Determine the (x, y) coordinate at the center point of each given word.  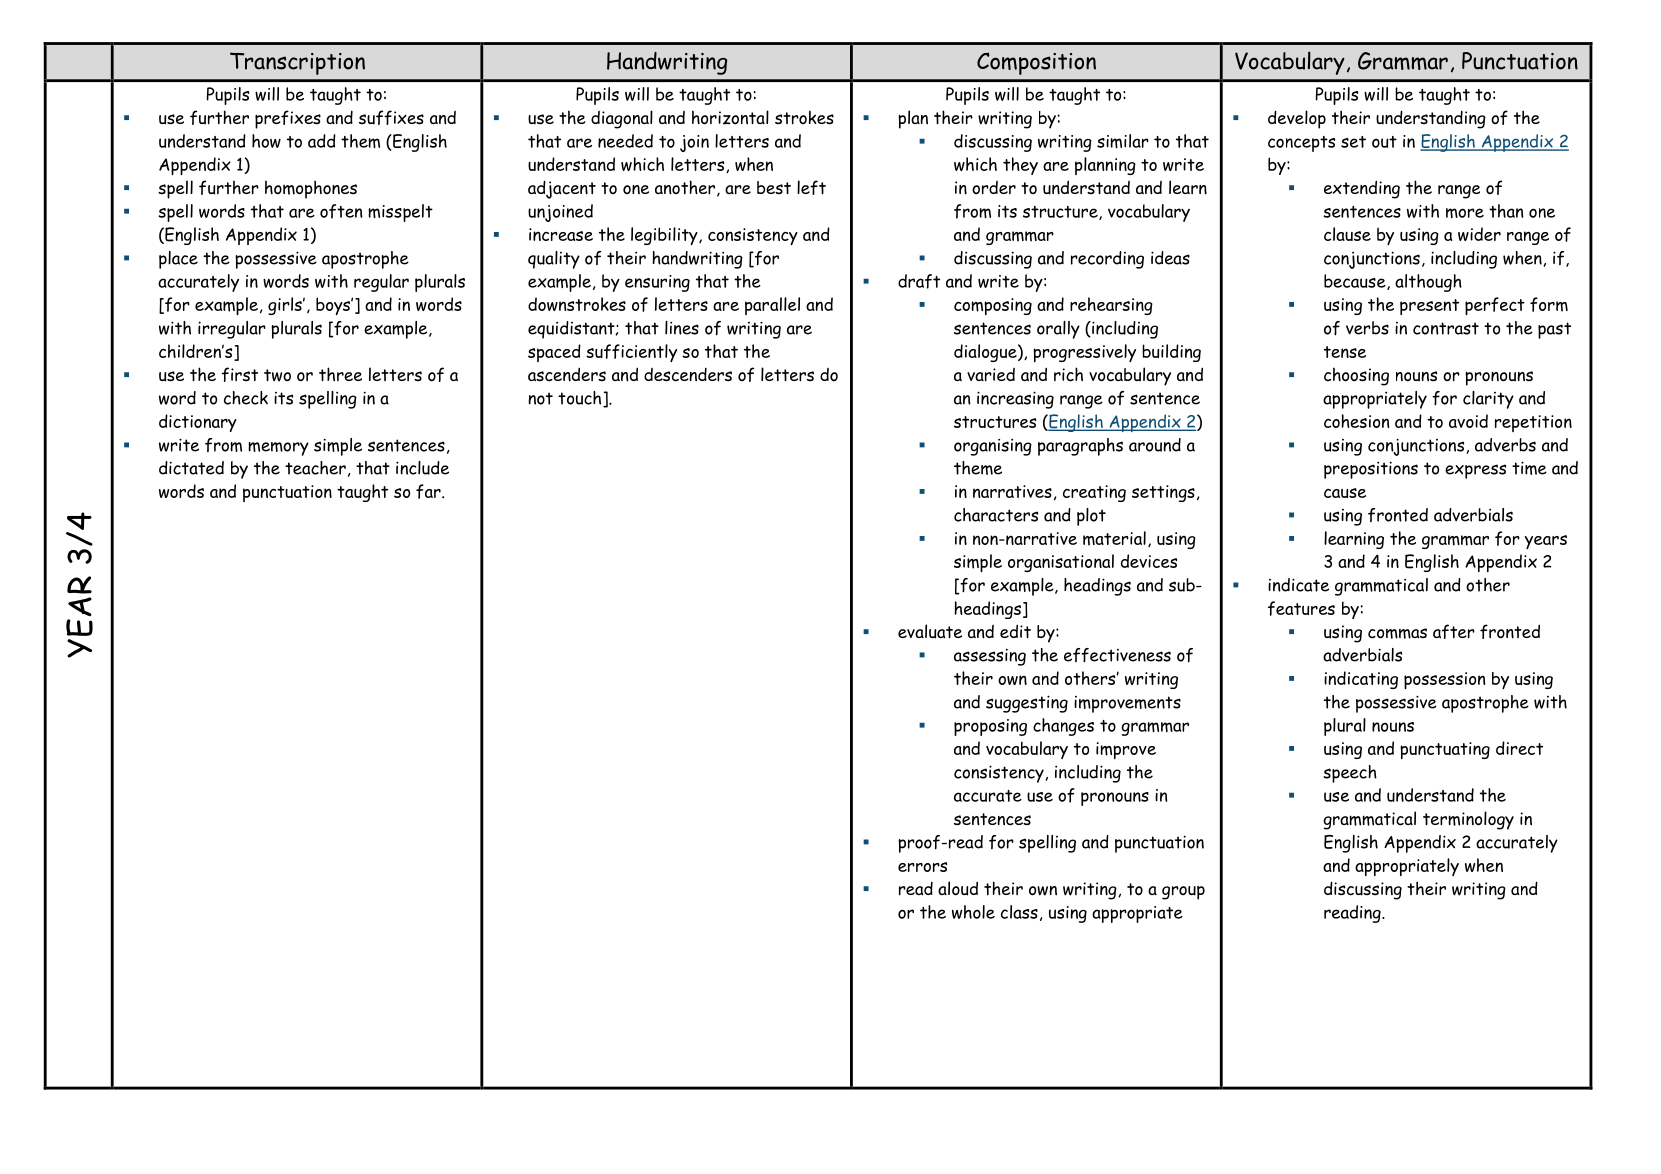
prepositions (1371, 470)
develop (1297, 119)
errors (922, 867)
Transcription (297, 63)
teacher (315, 468)
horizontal (730, 117)
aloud (958, 888)
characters (996, 515)
